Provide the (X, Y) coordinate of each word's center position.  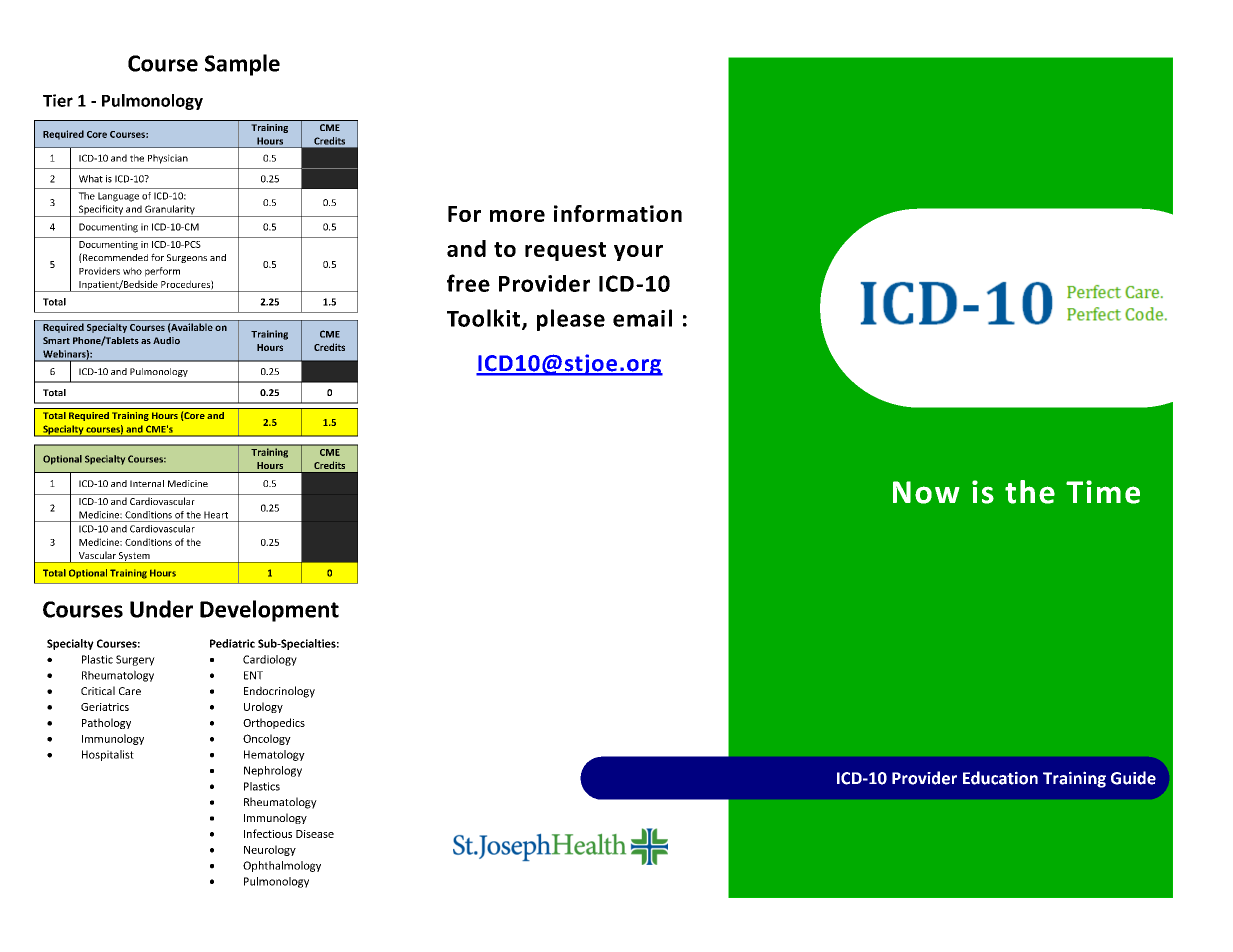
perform (162, 272)
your (638, 253)
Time (1103, 492)
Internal (147, 483)
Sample (242, 65)
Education (1000, 778)
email (642, 318)
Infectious (268, 833)
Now (926, 492)
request (565, 251)
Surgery (135, 660)
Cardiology (270, 660)
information (618, 213)
